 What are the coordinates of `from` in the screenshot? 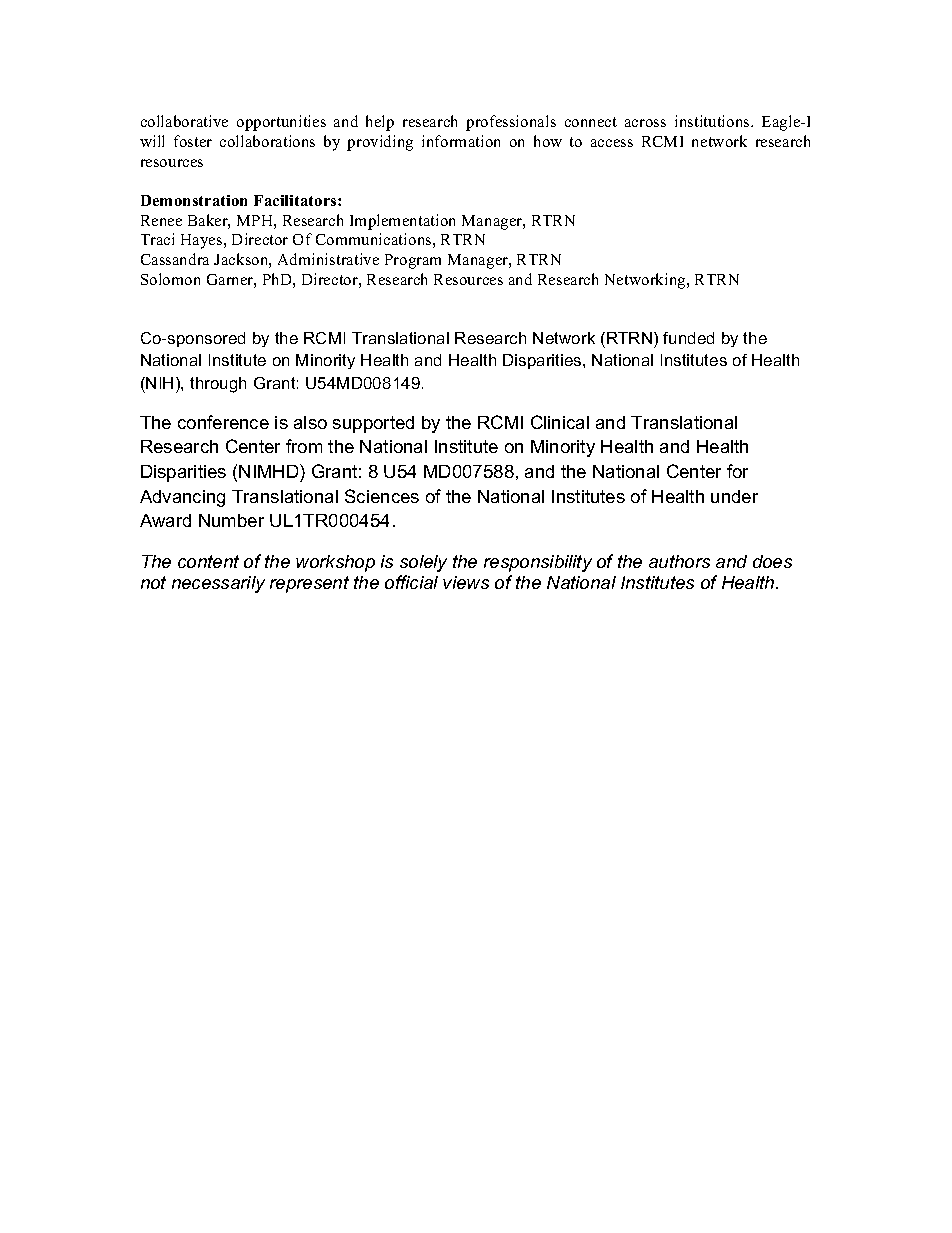 It's located at (304, 446).
